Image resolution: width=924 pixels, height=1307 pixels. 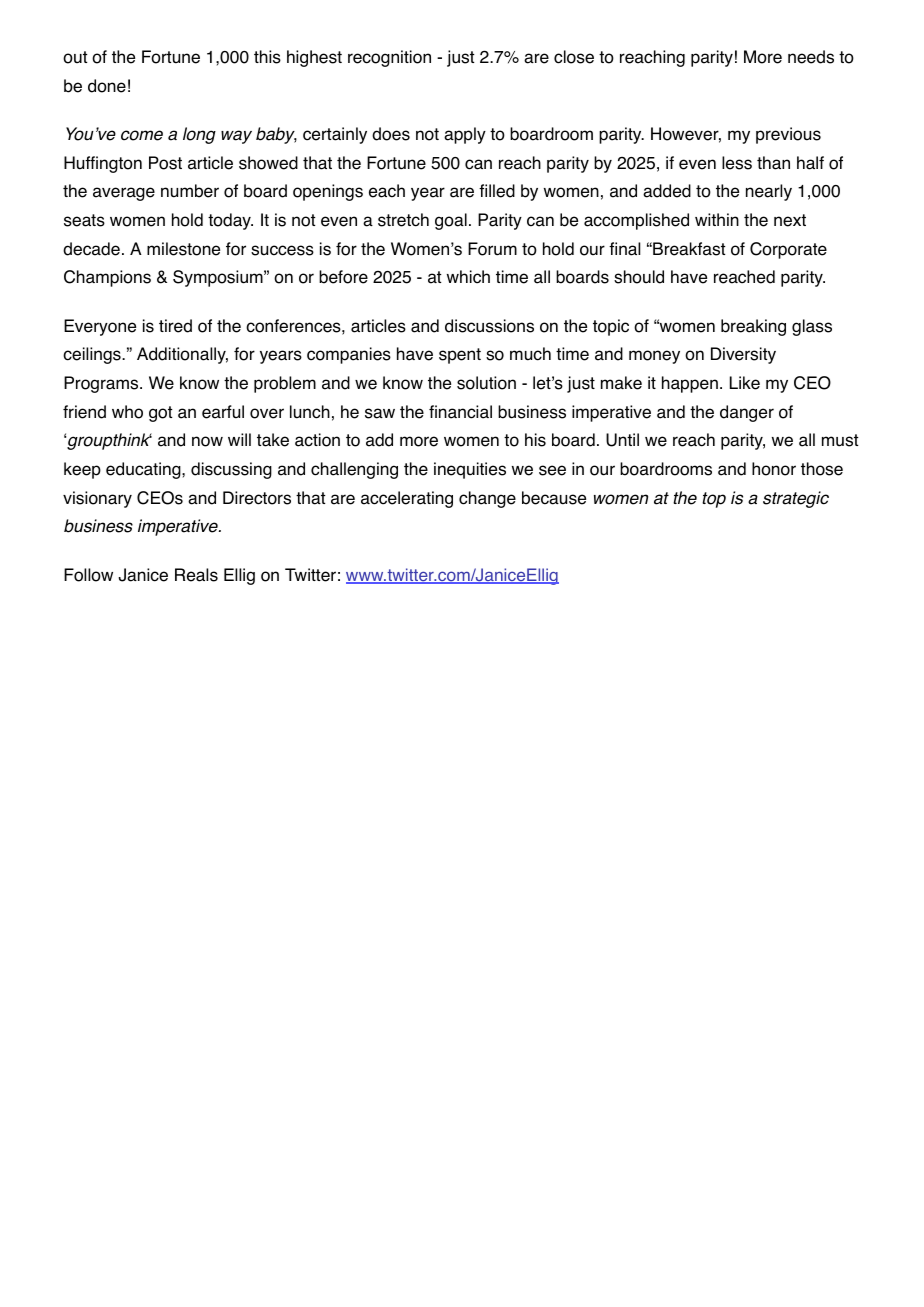 What do you see at coordinates (451, 221) in the screenshot?
I see `goal` at bounding box center [451, 221].
